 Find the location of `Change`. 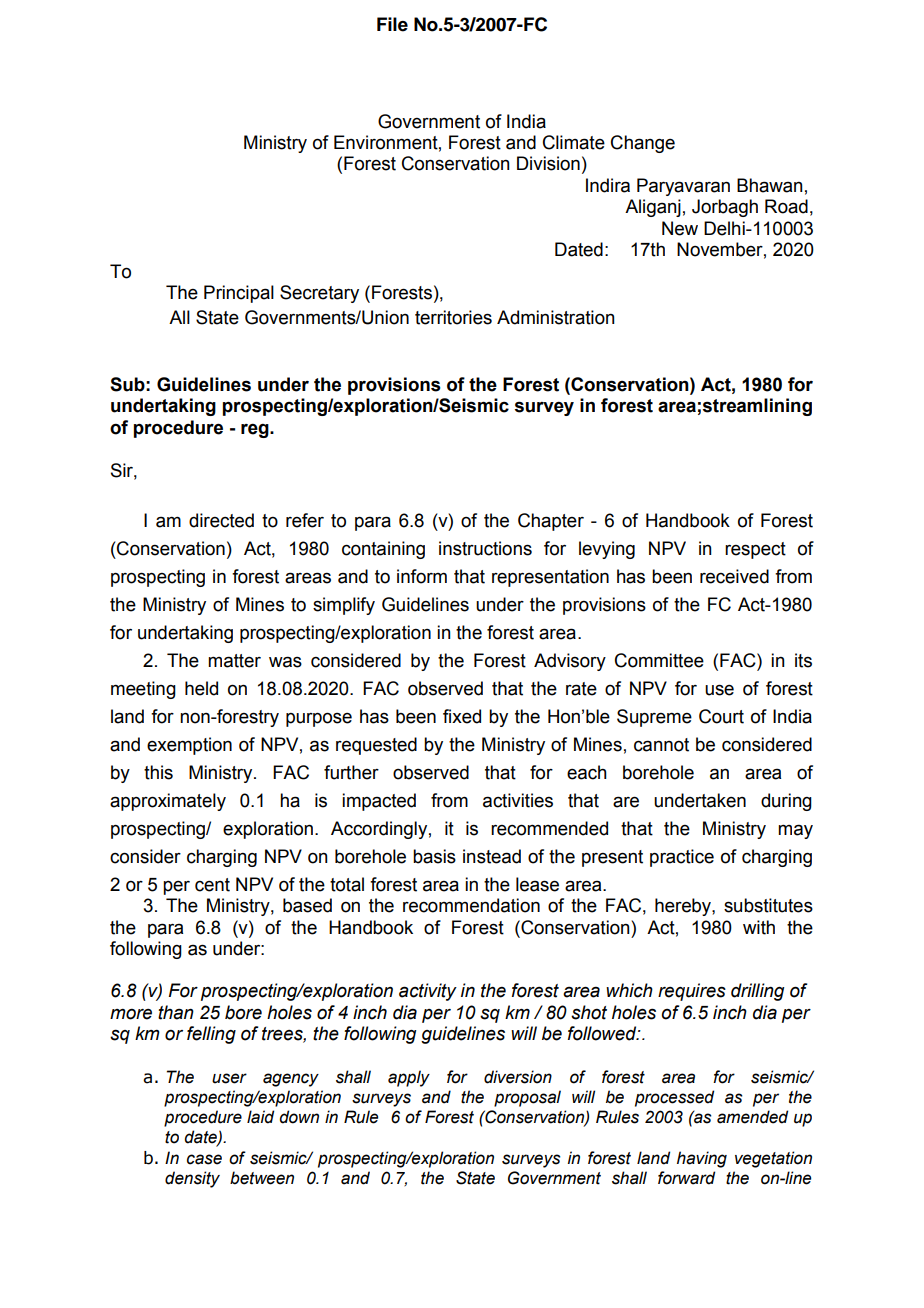

Change is located at coordinates (643, 144).
